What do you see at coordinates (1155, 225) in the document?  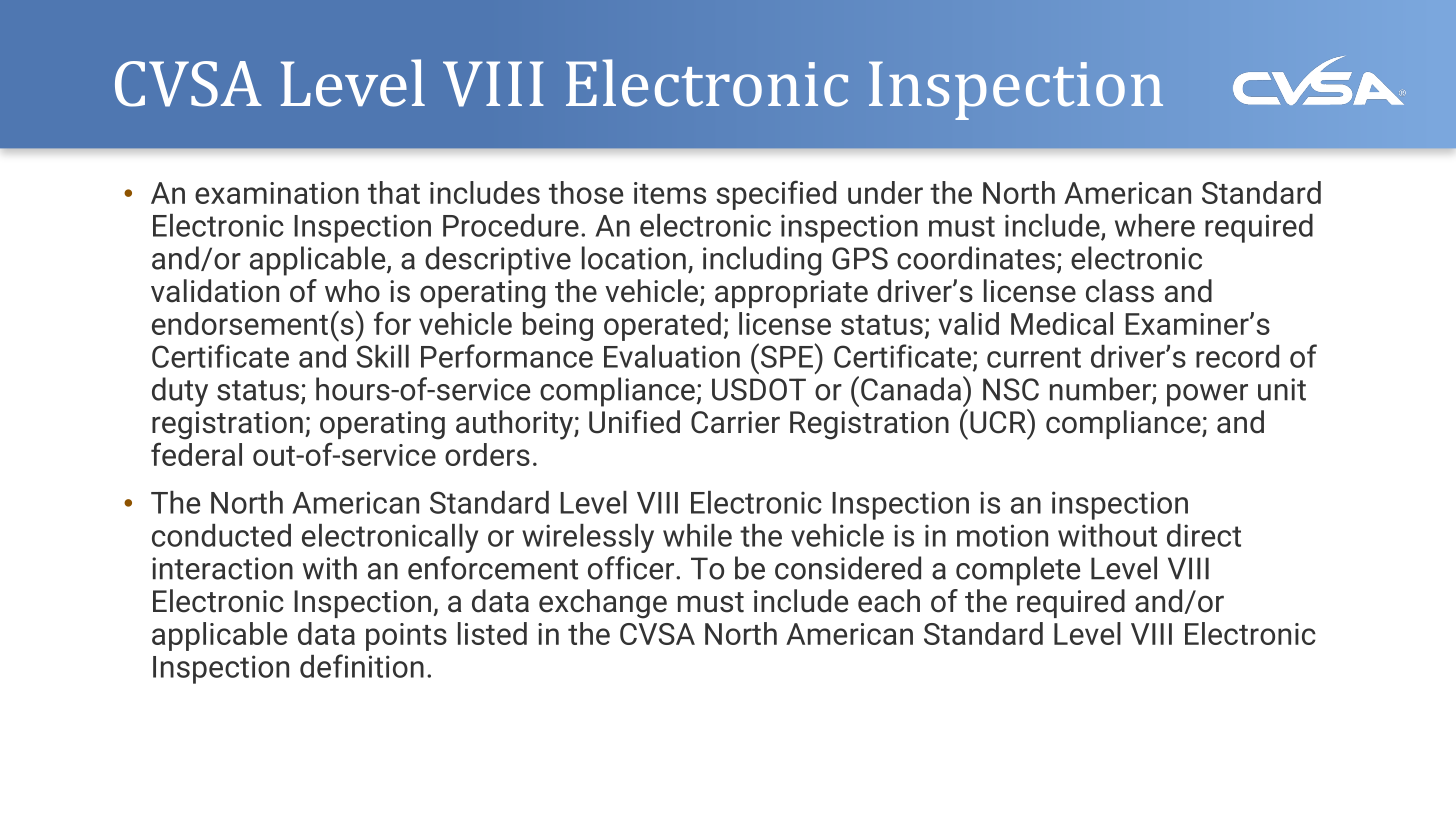 I see `where` at bounding box center [1155, 225].
